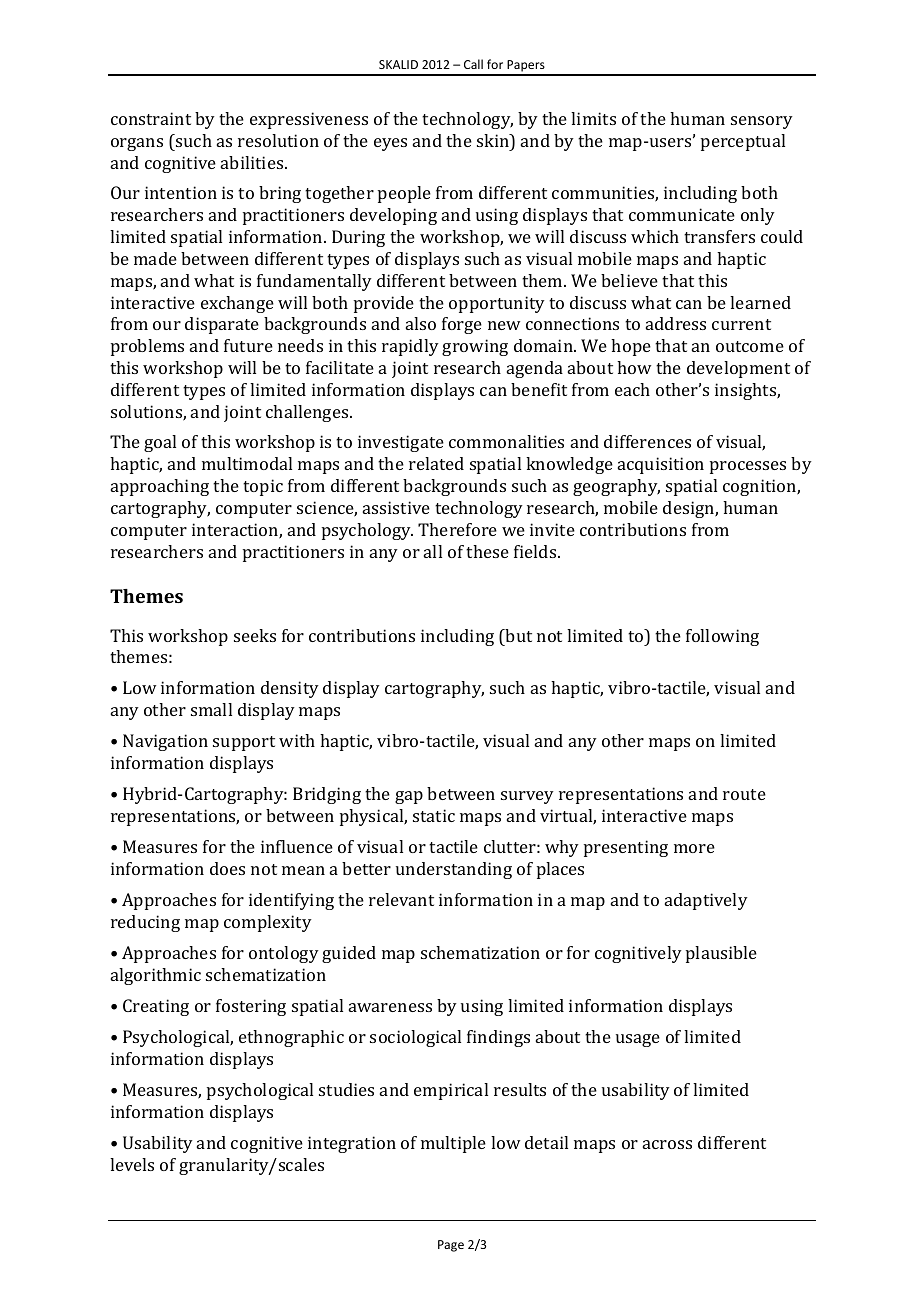 The height and width of the page is (1308, 924). I want to click on development, so click(738, 369).
